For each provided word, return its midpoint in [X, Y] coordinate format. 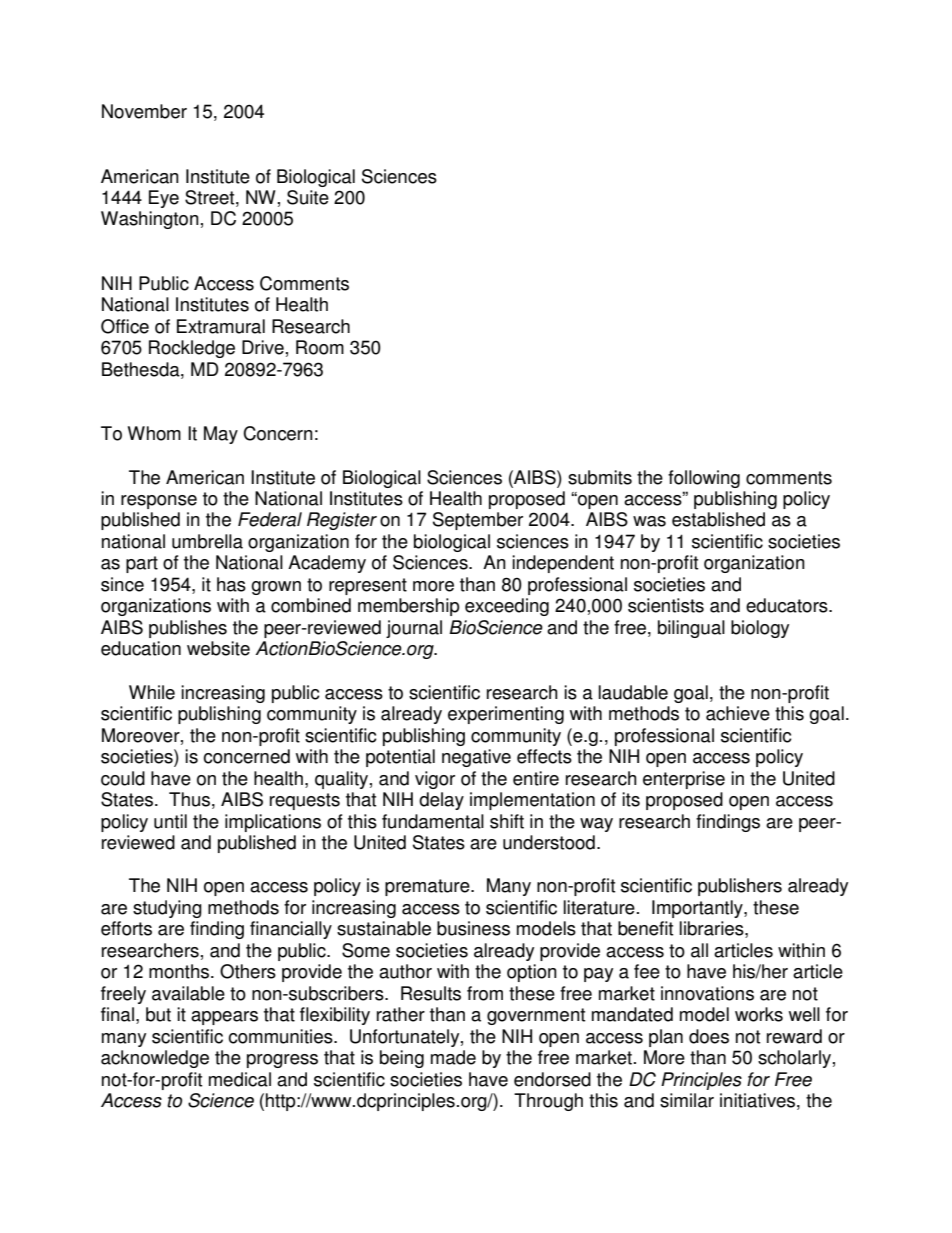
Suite [308, 197]
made [453, 1057]
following [704, 479]
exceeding [507, 607]
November [144, 111]
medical [240, 1079]
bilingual [691, 629]
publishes [188, 629]
